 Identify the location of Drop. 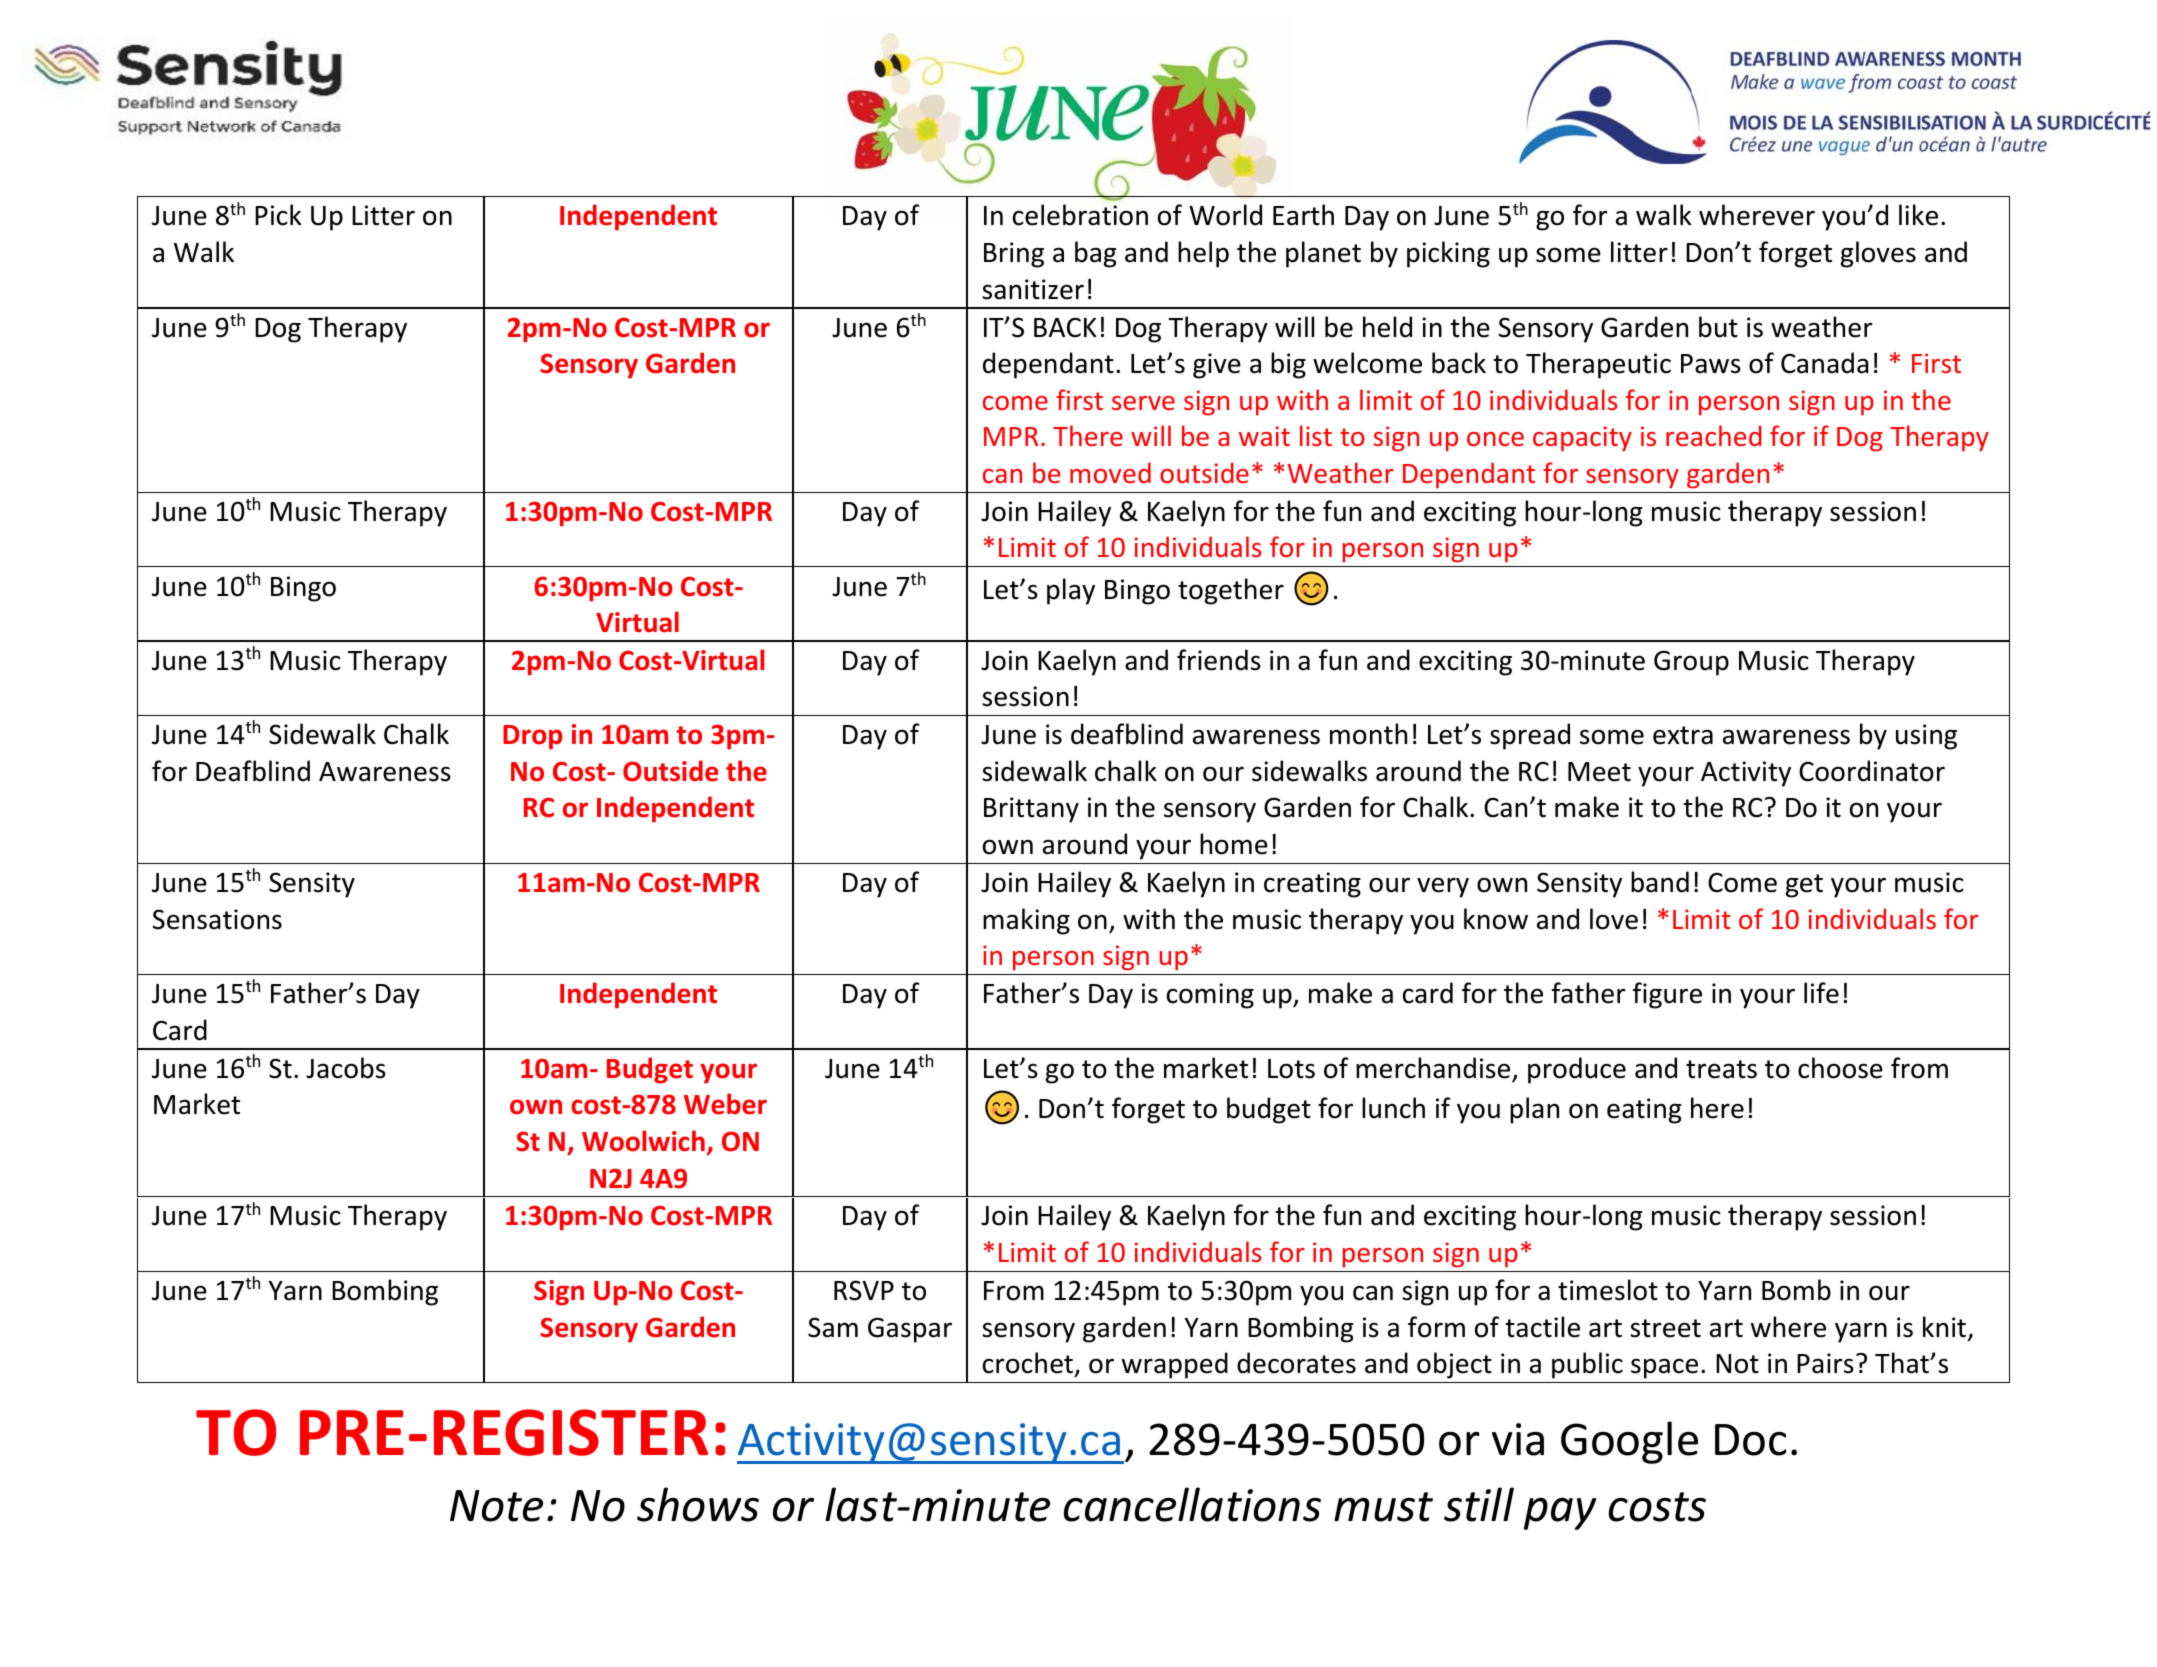
(532, 737).
